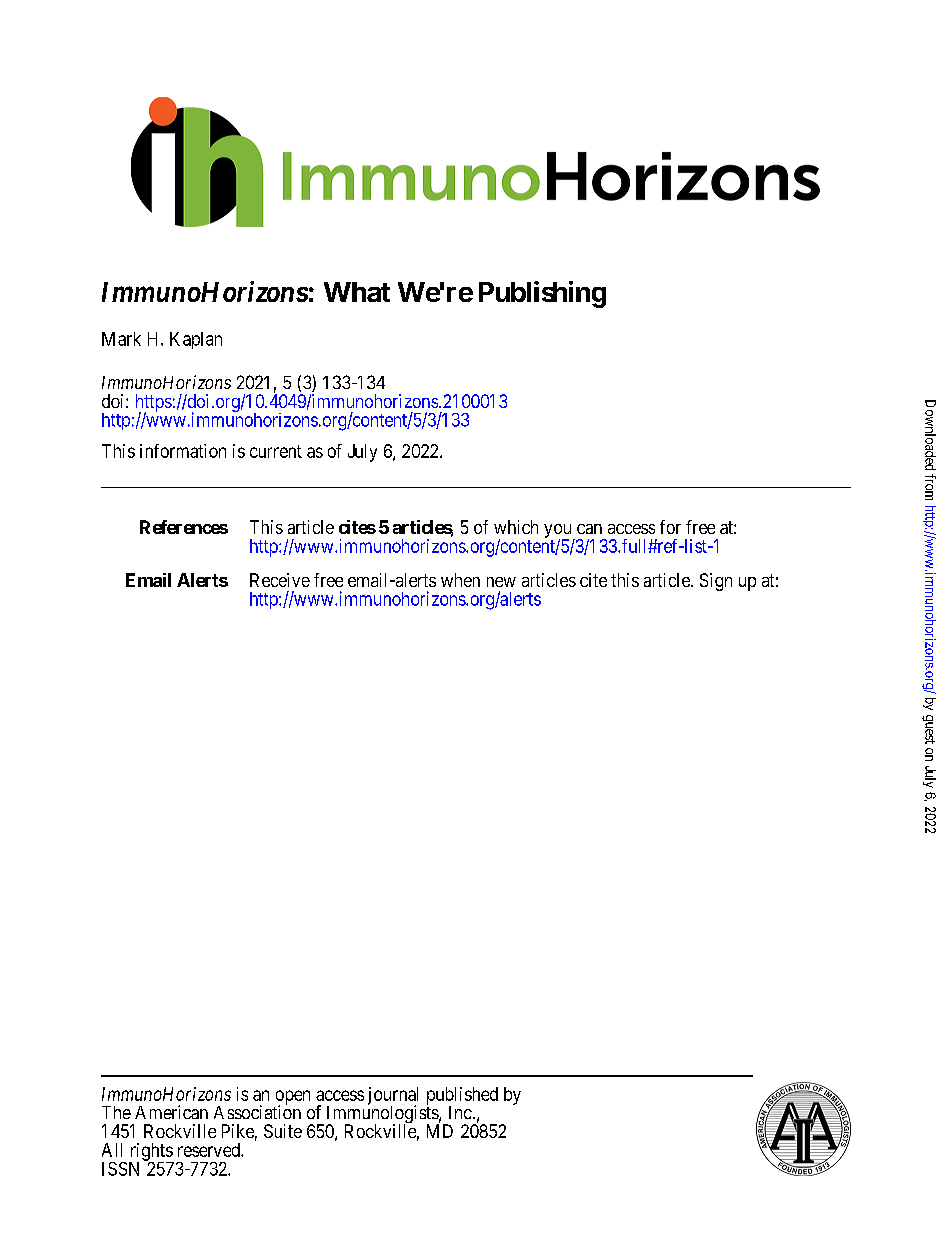 The image size is (952, 1233). What do you see at coordinates (559, 532) in the screenshot?
I see `you` at bounding box center [559, 532].
